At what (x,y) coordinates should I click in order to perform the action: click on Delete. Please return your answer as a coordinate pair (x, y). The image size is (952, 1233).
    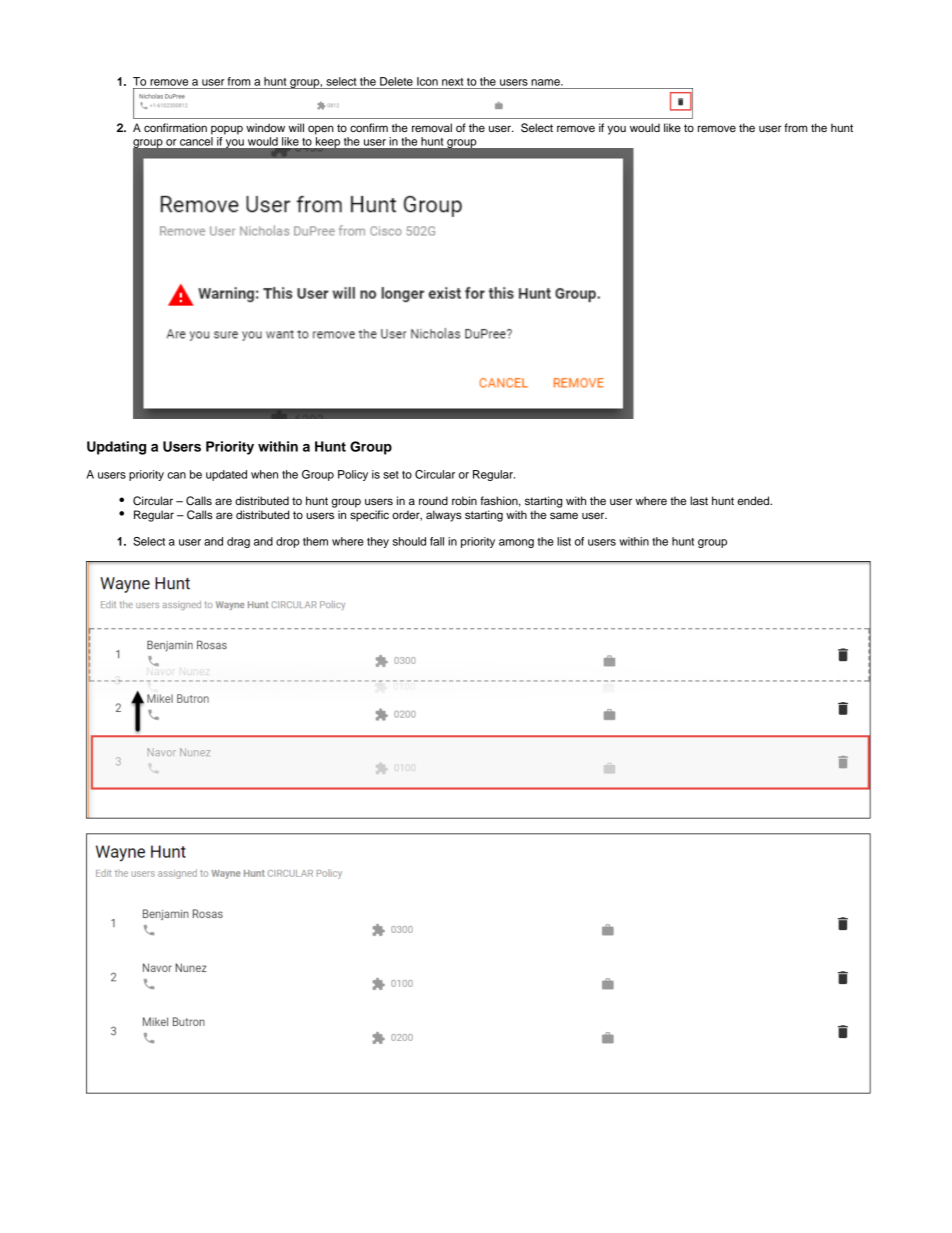
    Looking at the image, I should click on (396, 81).
